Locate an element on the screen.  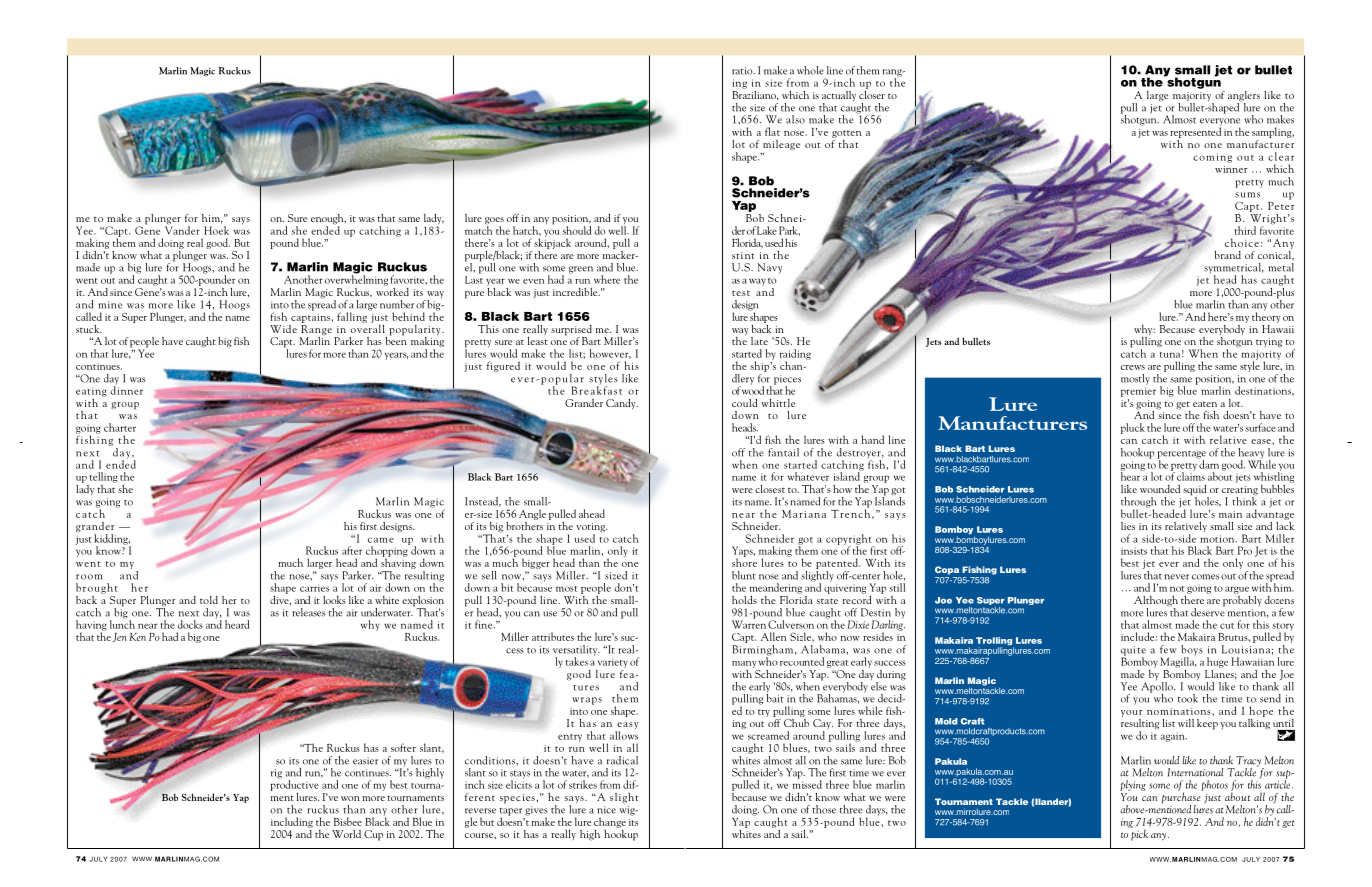
darn is located at coordinates (1208, 463).
